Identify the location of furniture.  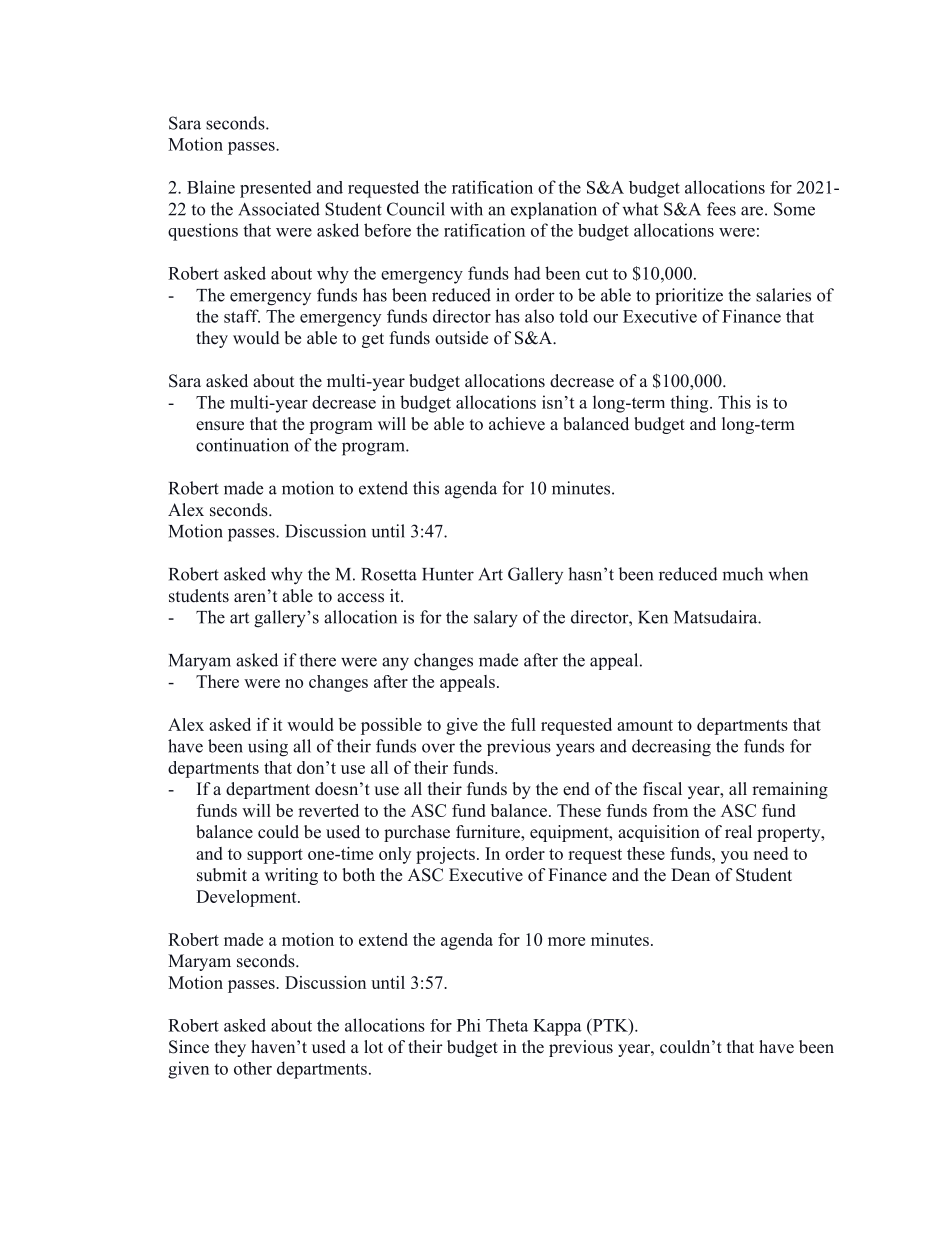
(489, 832).
